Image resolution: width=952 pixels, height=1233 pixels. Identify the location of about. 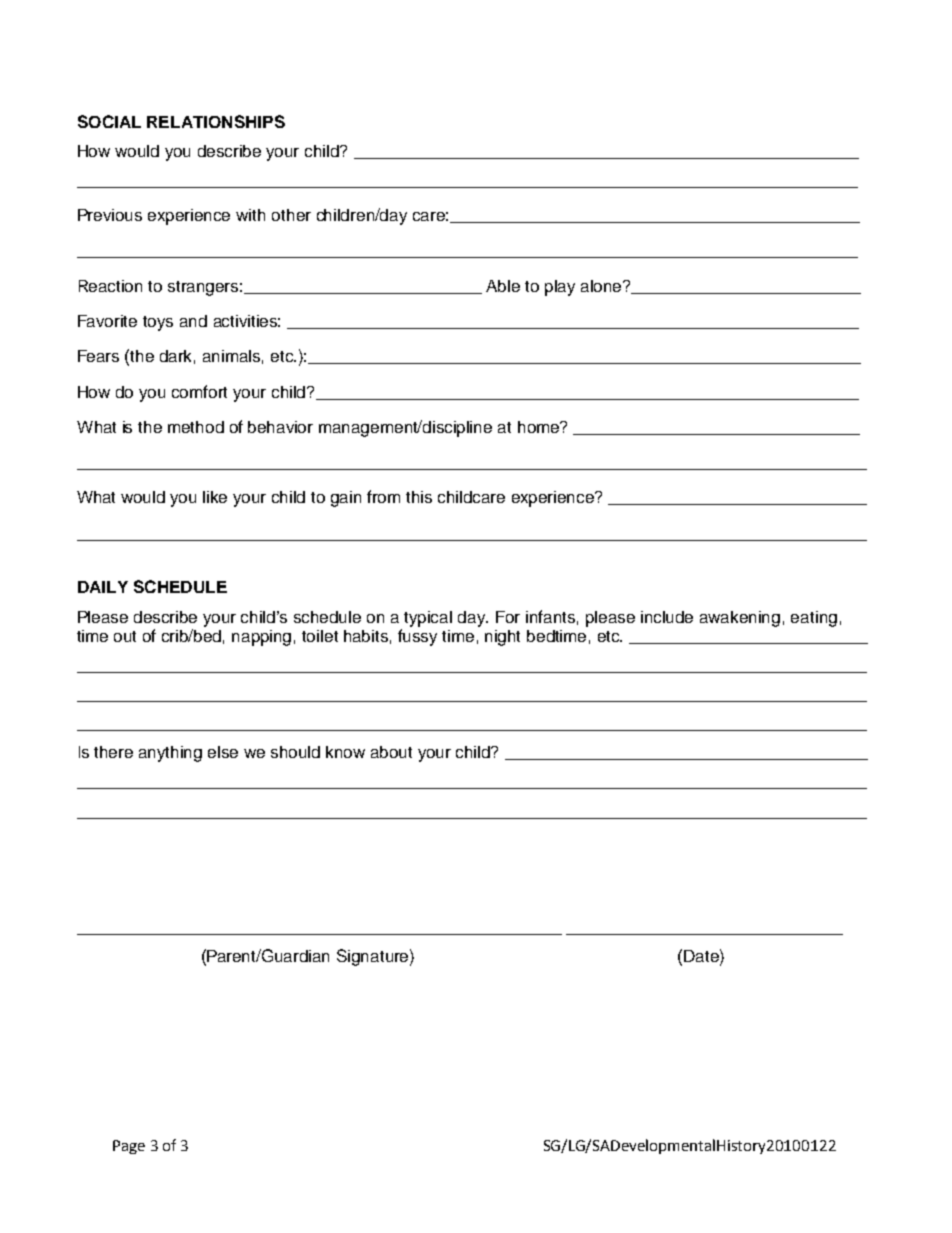
(391, 752).
